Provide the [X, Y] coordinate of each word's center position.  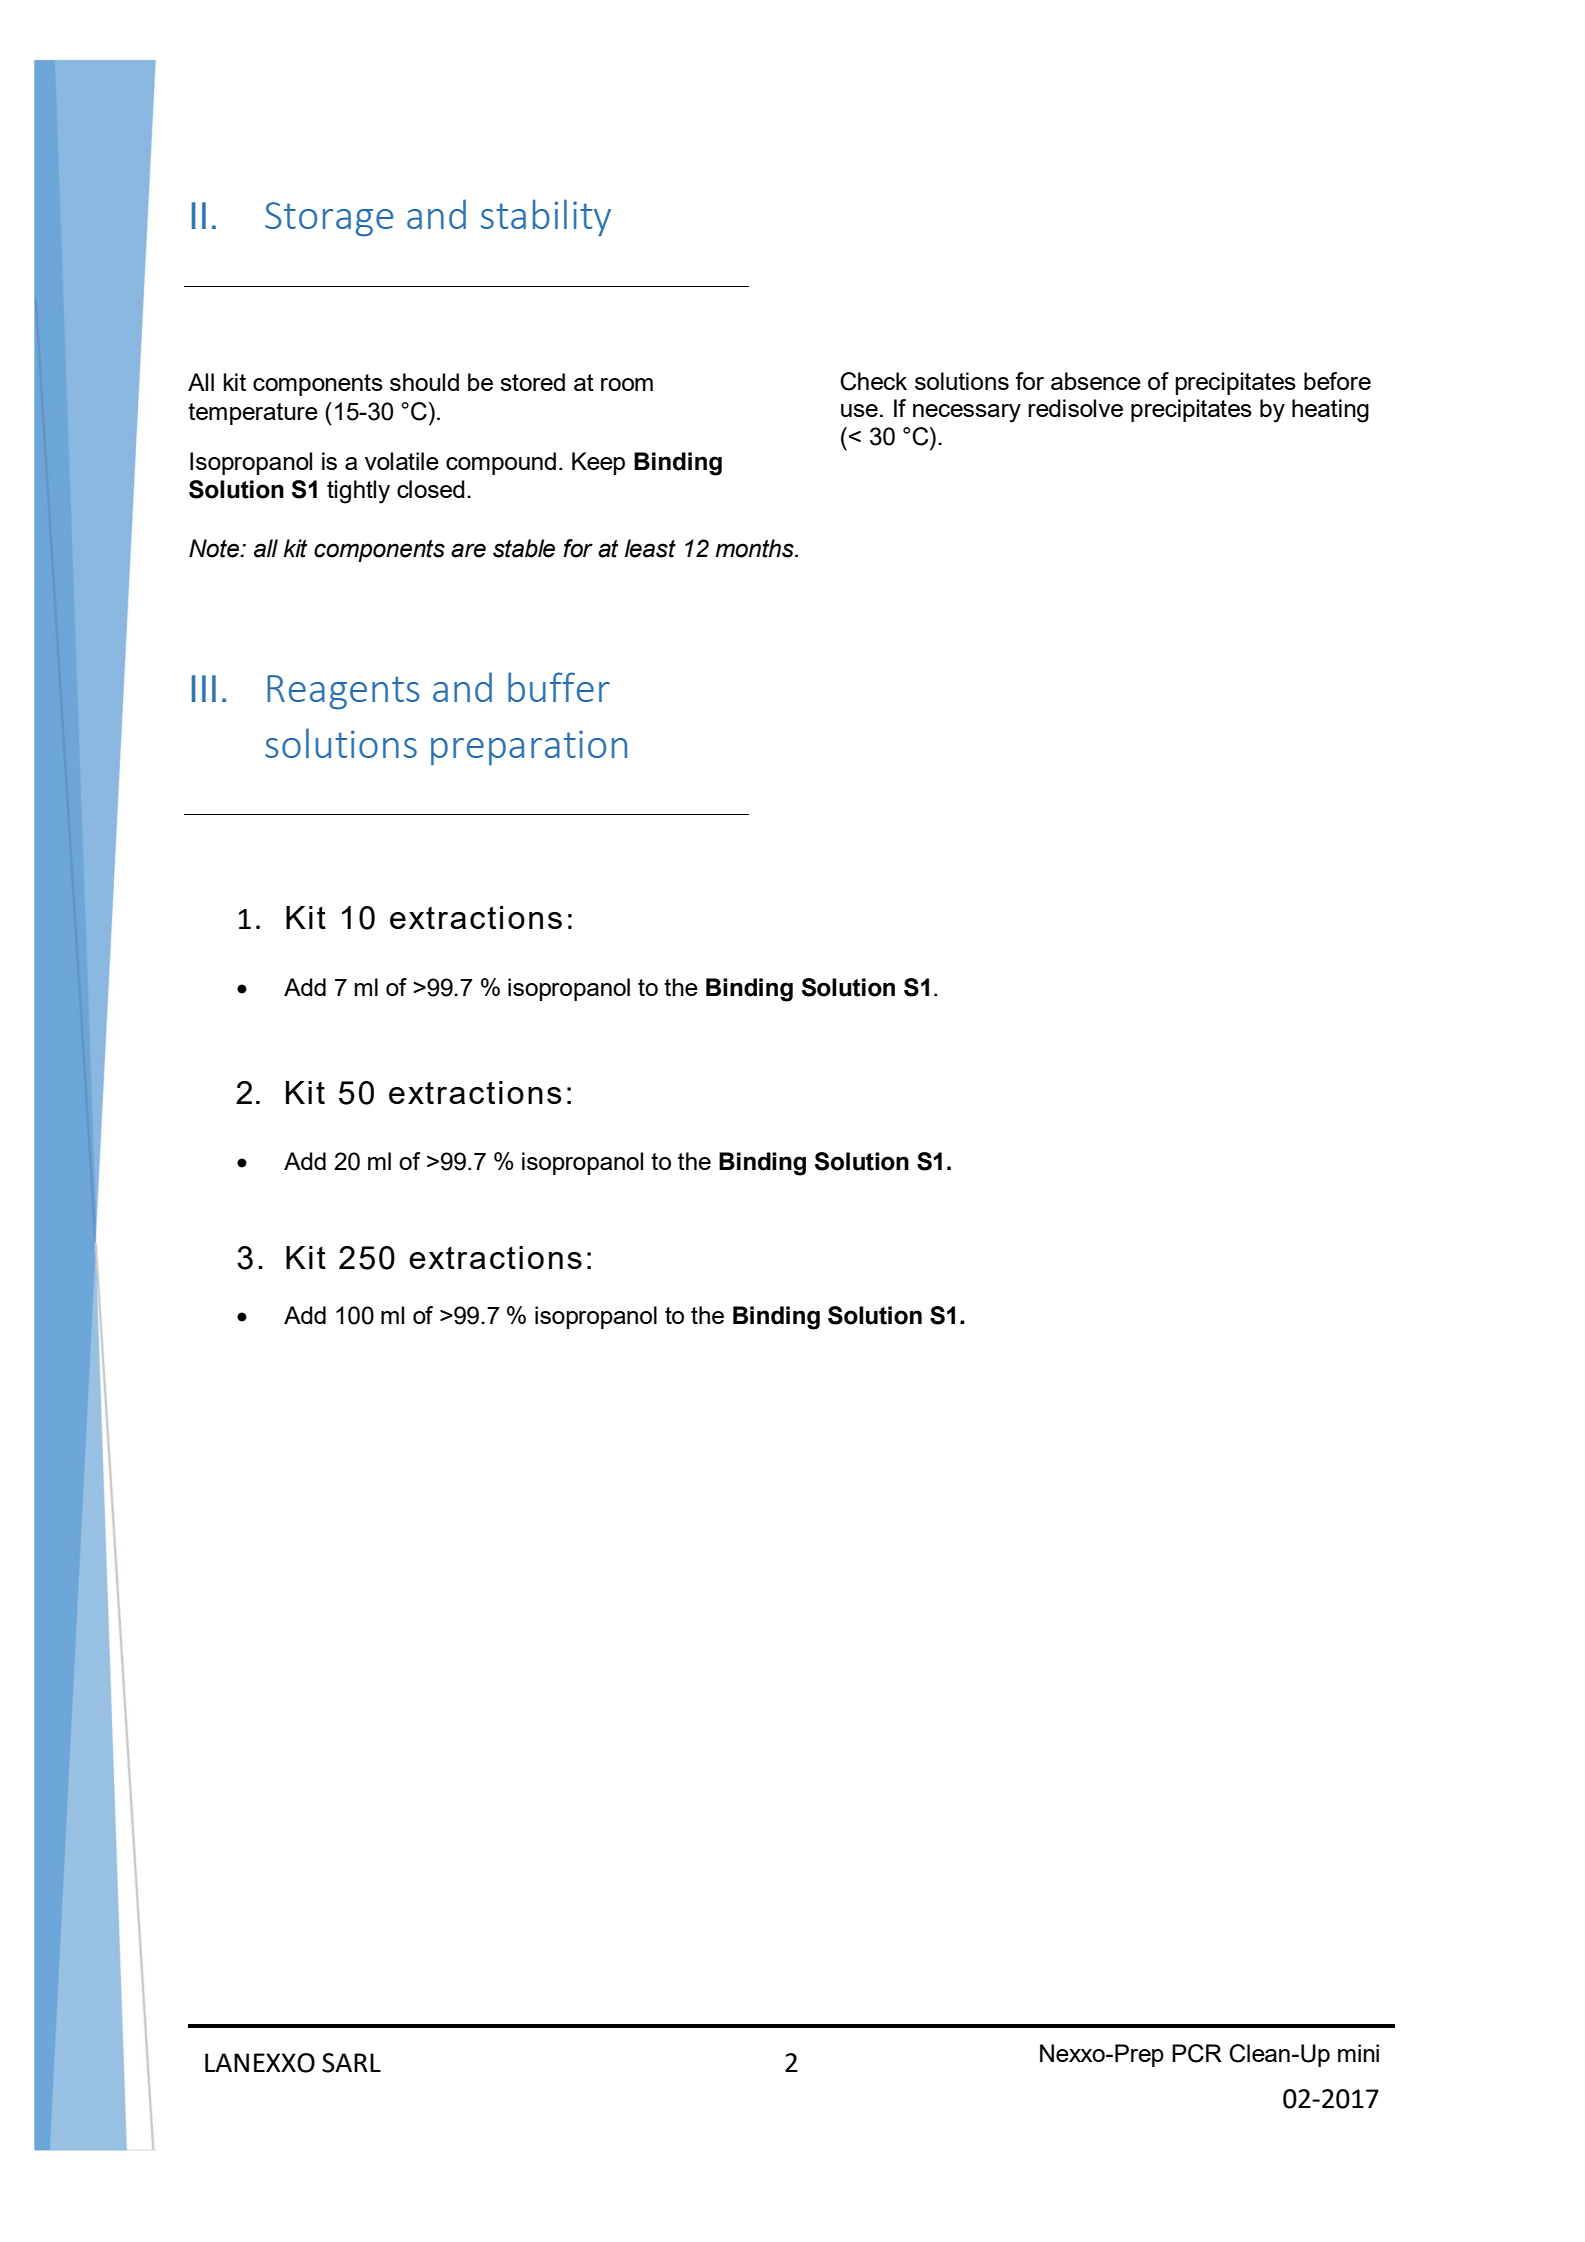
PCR [1197, 2053]
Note [215, 548]
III [204, 688]
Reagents [343, 692]
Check [873, 381]
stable [524, 548]
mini [1358, 2053]
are [468, 550]
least [650, 548]
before [1337, 381]
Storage [329, 219]
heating [1330, 411]
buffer [559, 687]
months [755, 548]
